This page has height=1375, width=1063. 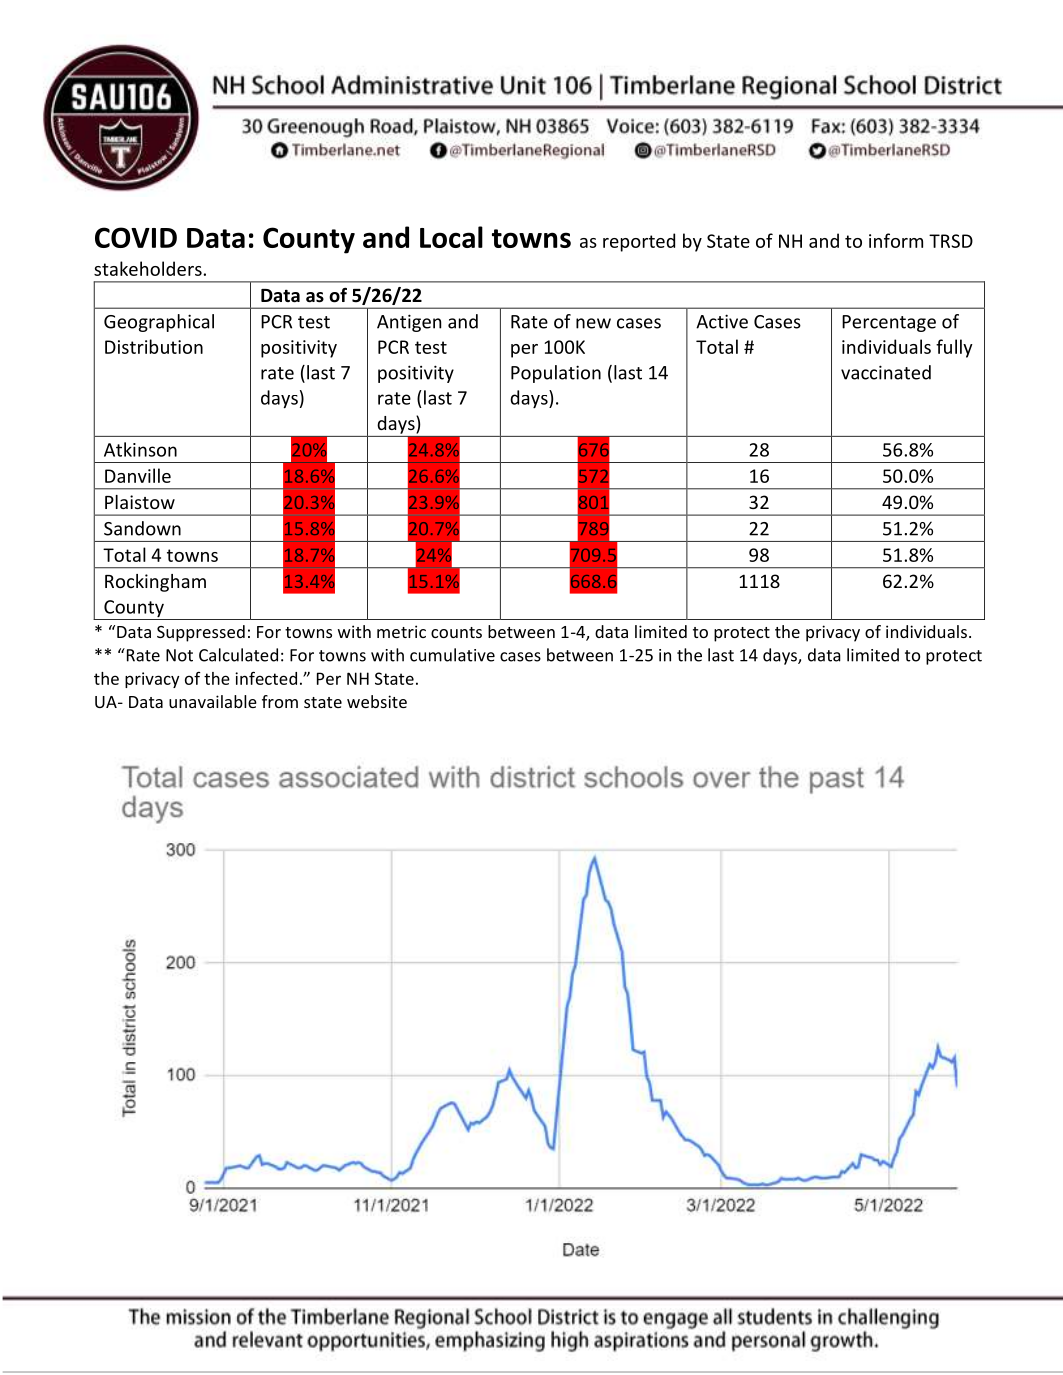 I want to click on Atkinson, so click(x=140, y=449).
